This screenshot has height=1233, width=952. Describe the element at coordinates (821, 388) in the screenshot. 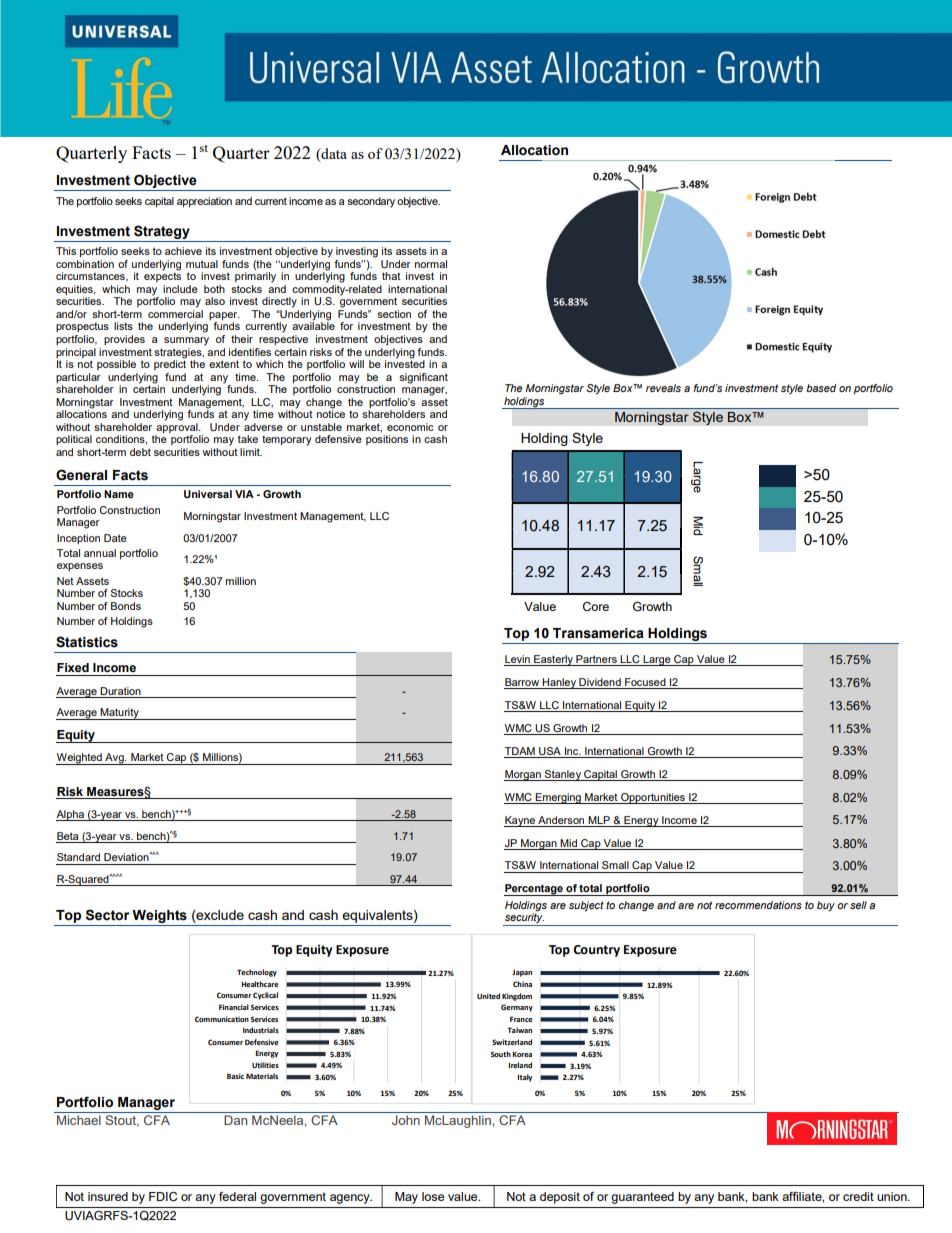

I see `based` at that location.
